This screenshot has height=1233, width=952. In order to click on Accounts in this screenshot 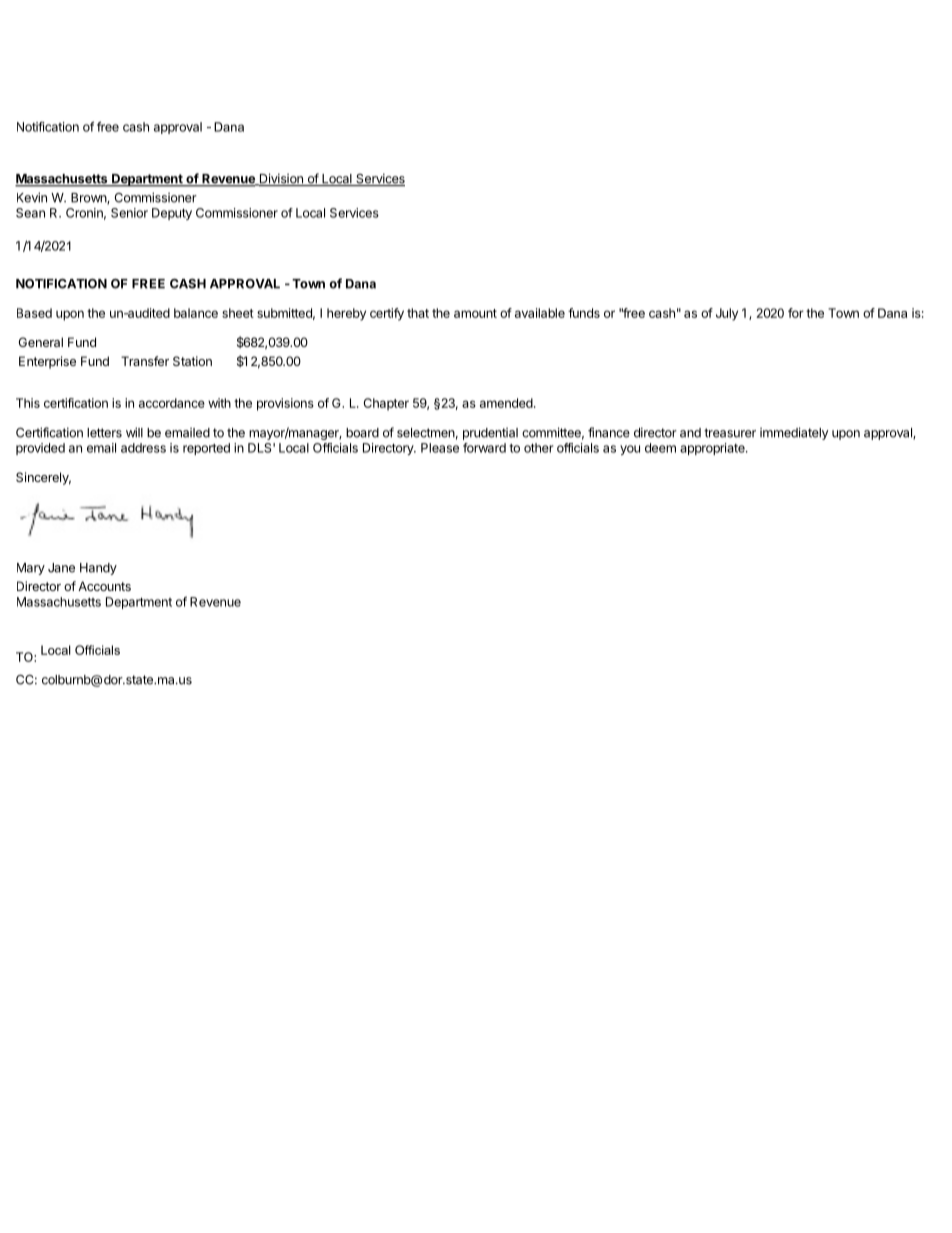, I will do `click(104, 586)`.
